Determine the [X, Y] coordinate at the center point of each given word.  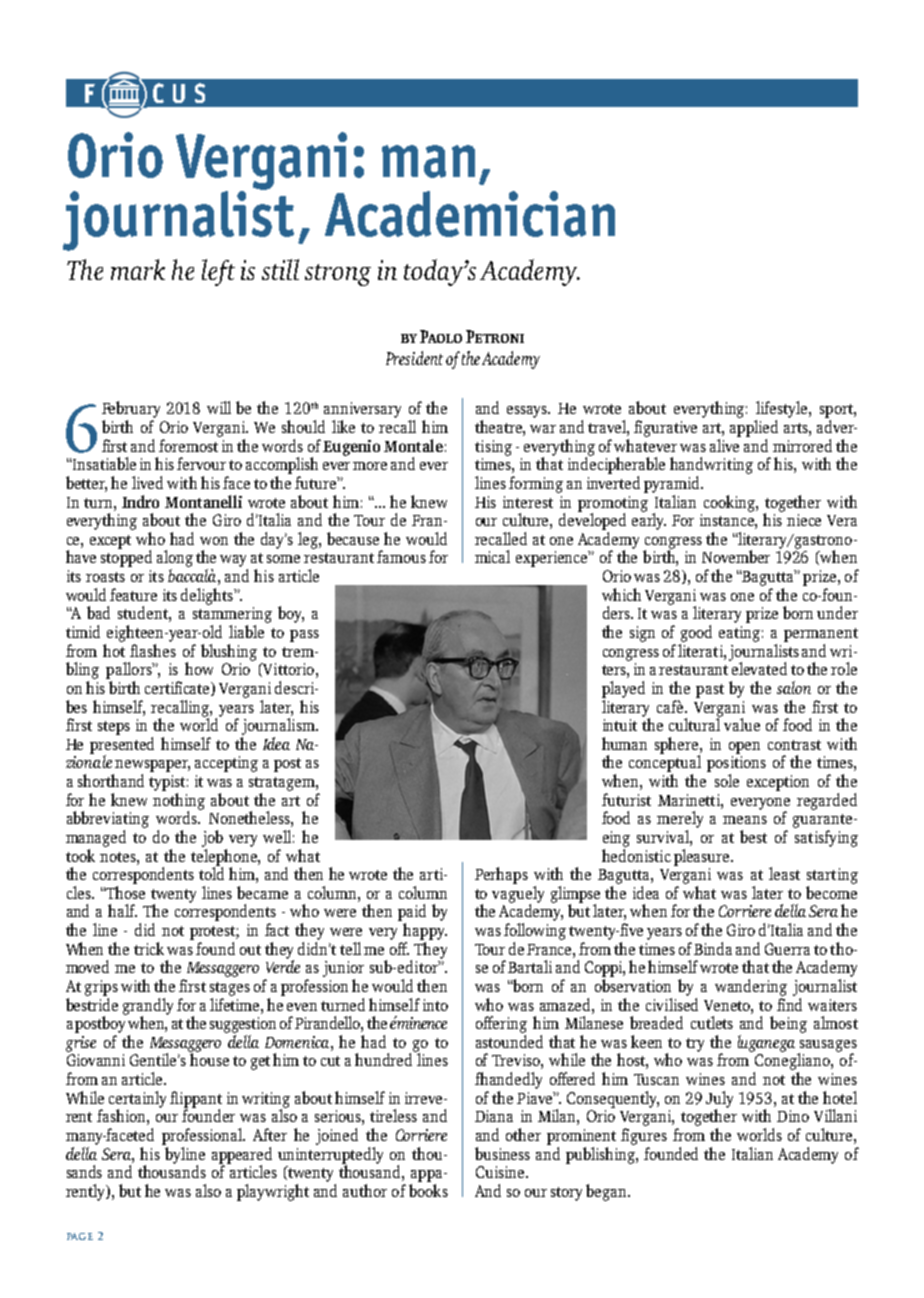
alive [724, 445]
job [212, 838]
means [745, 820]
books [428, 1190]
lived [147, 482]
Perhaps [501, 875]
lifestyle [783, 411]
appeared [242, 1156]
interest [528, 502]
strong [338, 275]
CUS [179, 93]
